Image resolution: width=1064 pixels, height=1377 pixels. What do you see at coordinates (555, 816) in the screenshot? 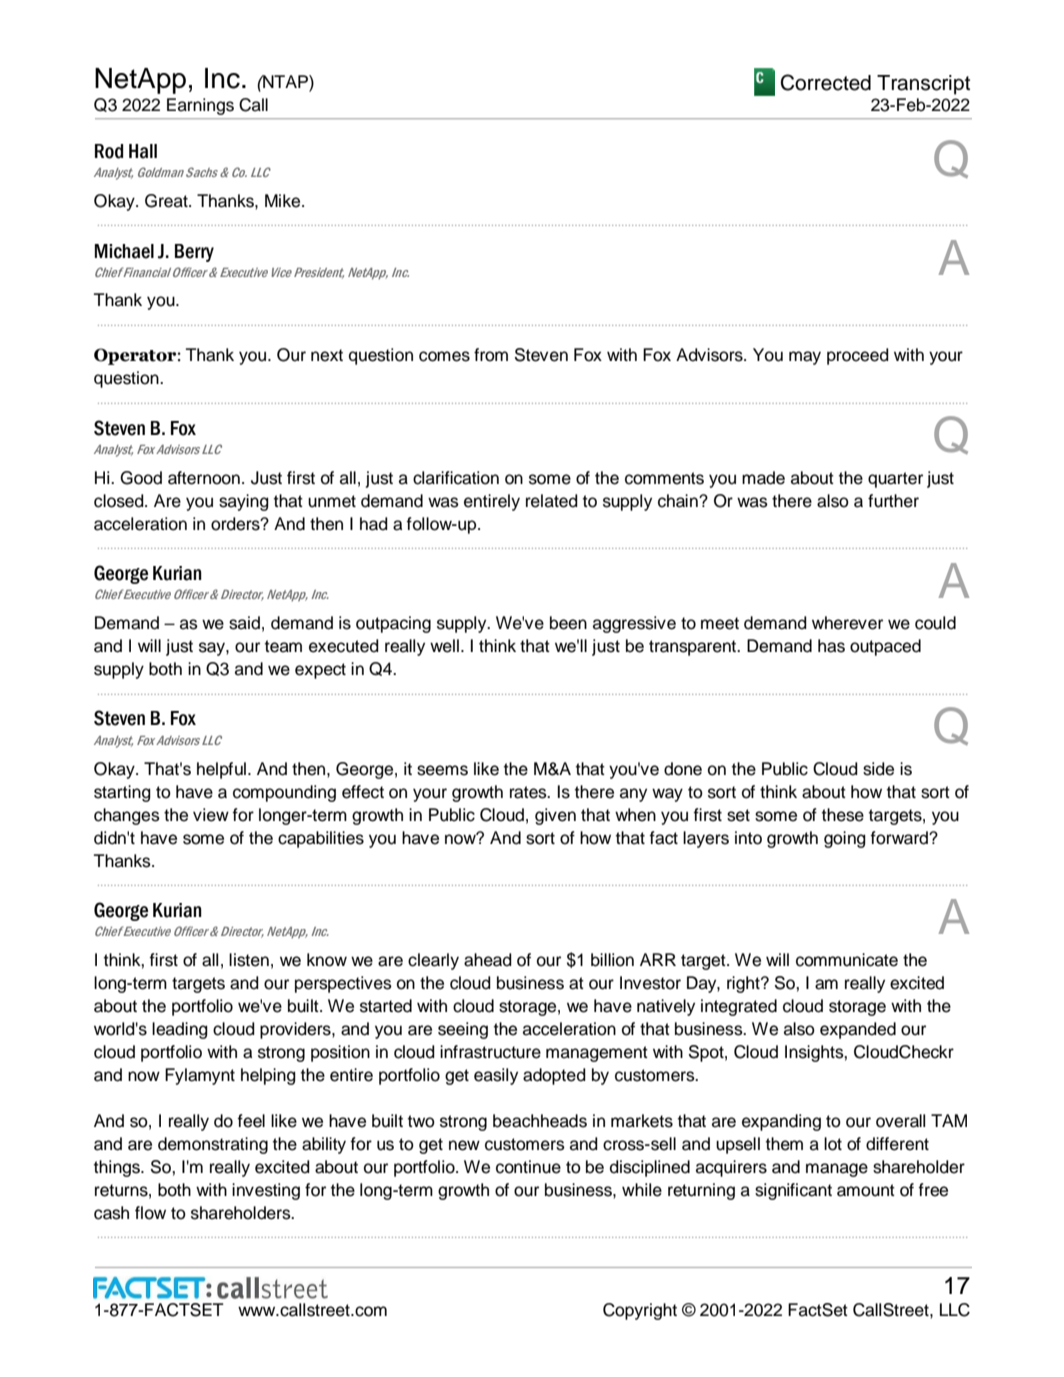
I see `given` at bounding box center [555, 816].
